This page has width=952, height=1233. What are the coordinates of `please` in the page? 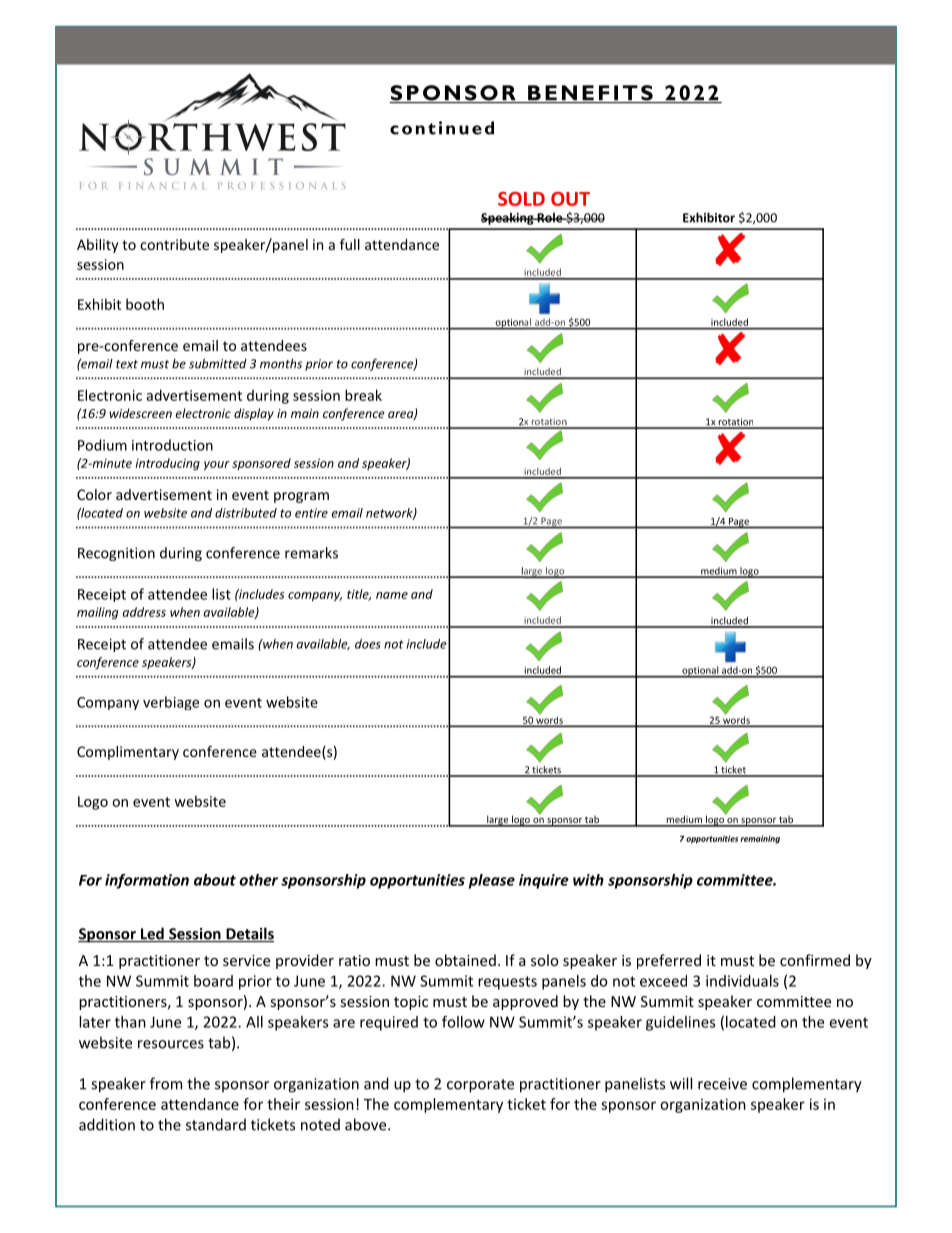 It's located at (492, 881).
